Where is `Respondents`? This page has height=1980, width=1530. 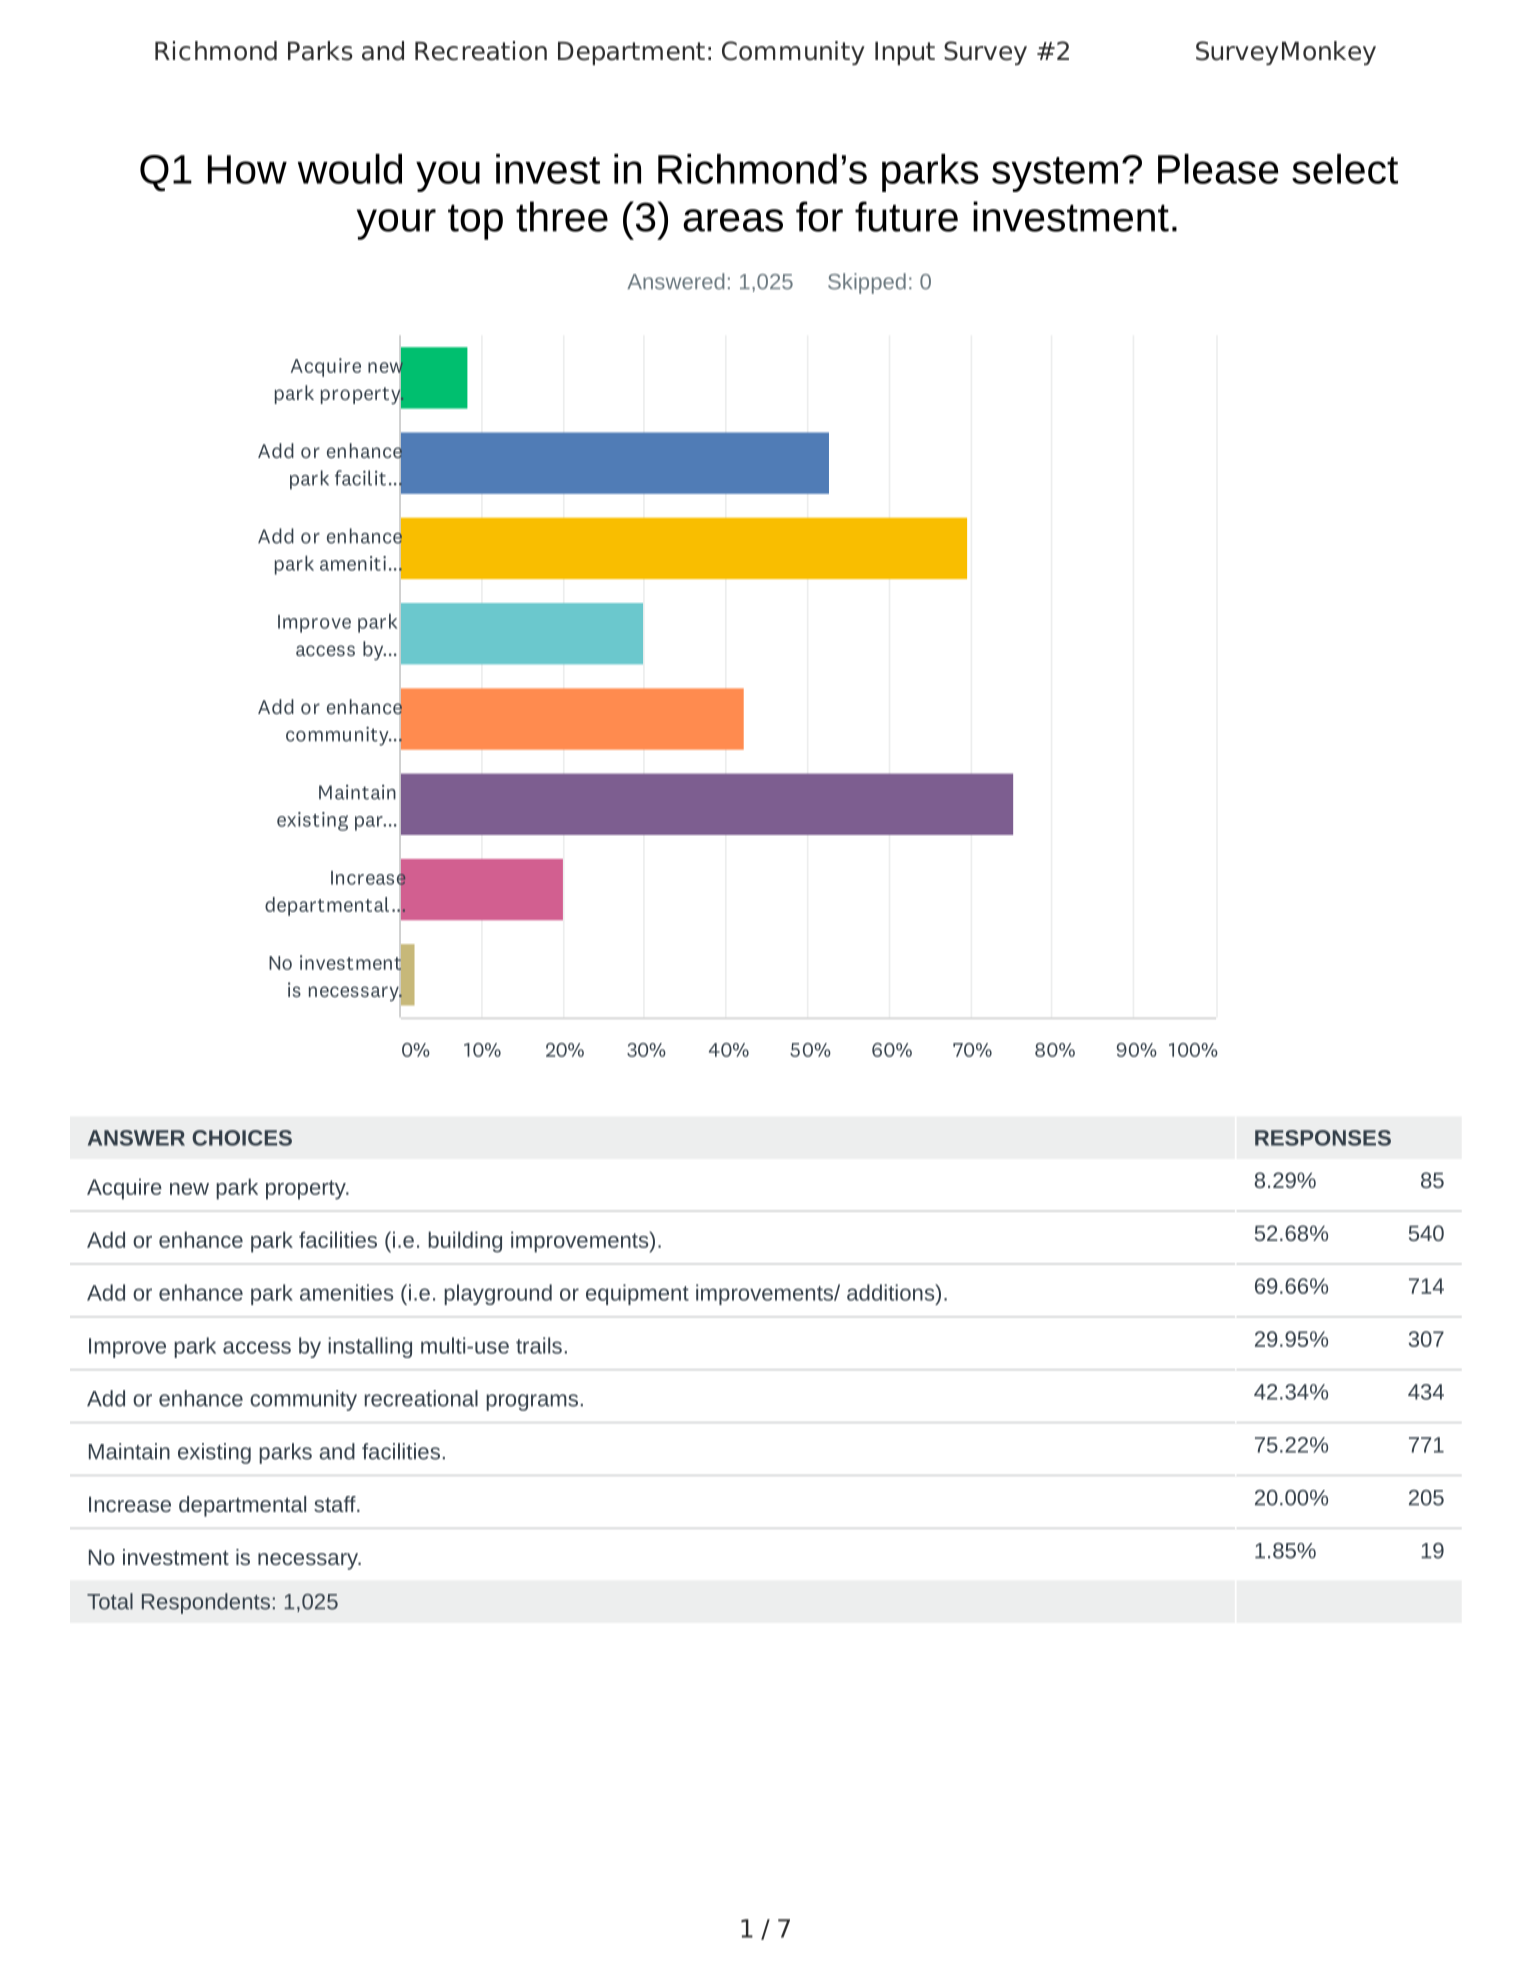
Respondents is located at coordinates (206, 1603).
